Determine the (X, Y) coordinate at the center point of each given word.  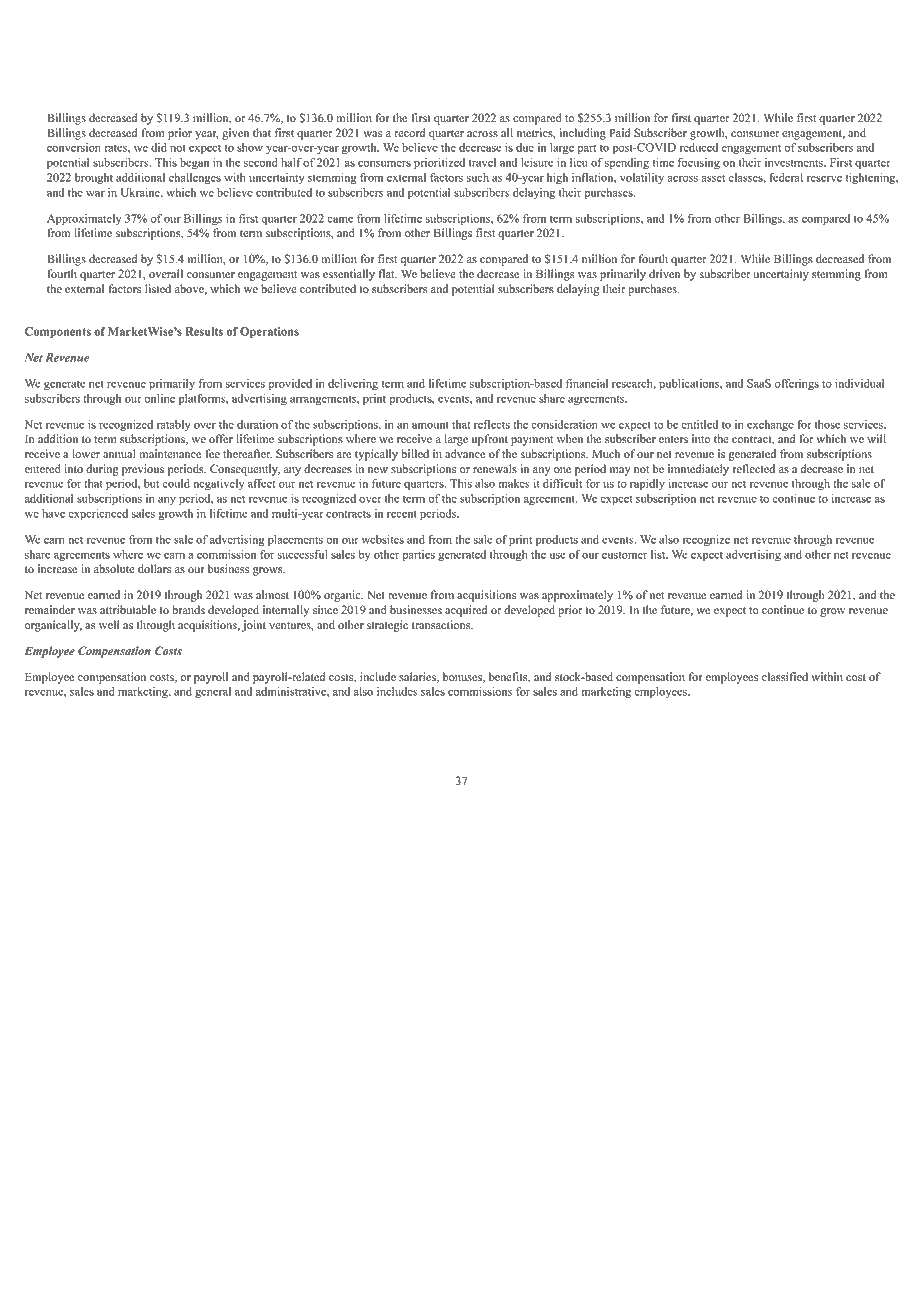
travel (482, 162)
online (159, 398)
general (213, 693)
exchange (770, 426)
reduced (699, 147)
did (159, 147)
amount (430, 425)
